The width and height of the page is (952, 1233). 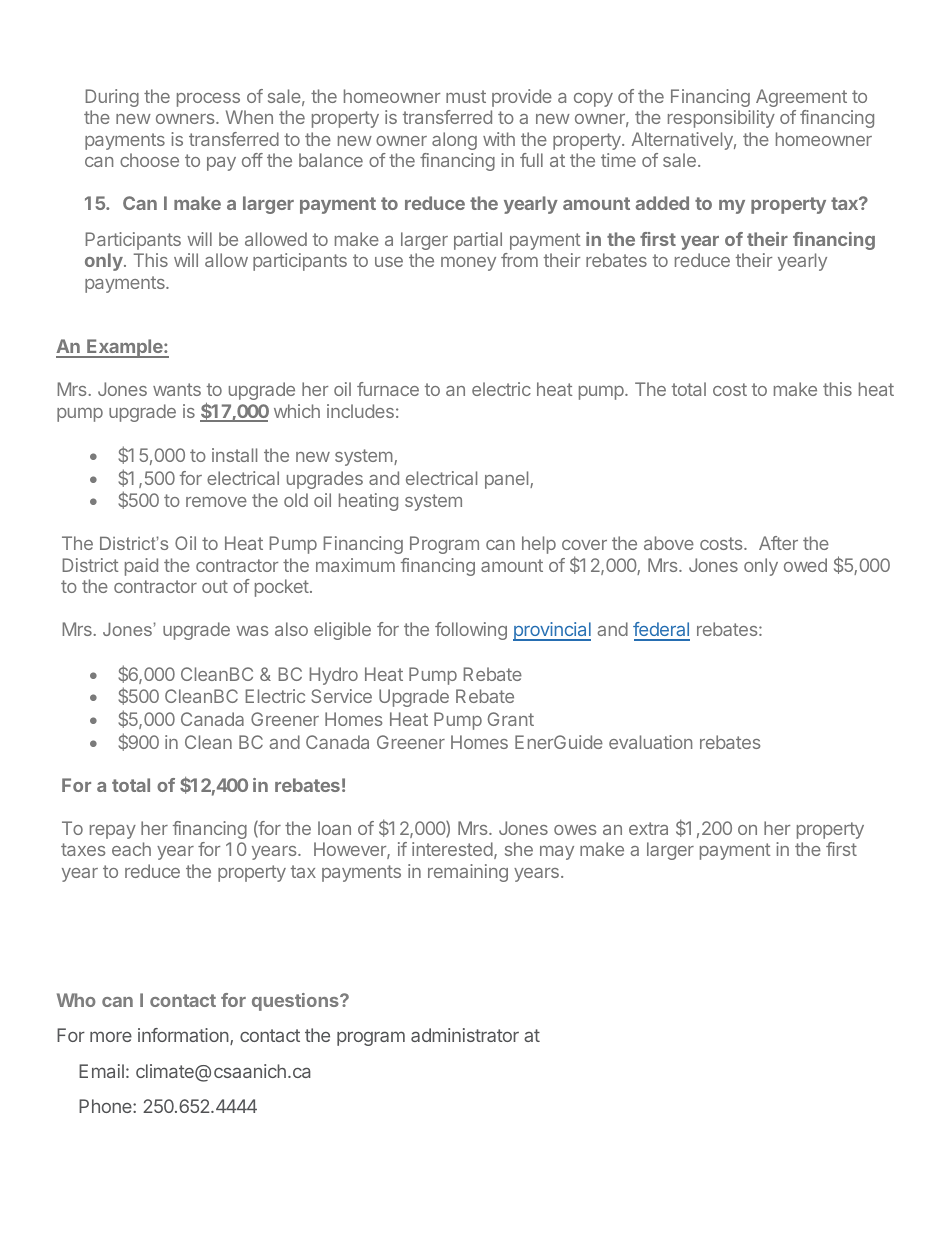 What do you see at coordinates (511, 719) in the page?
I see `Grant` at bounding box center [511, 719].
